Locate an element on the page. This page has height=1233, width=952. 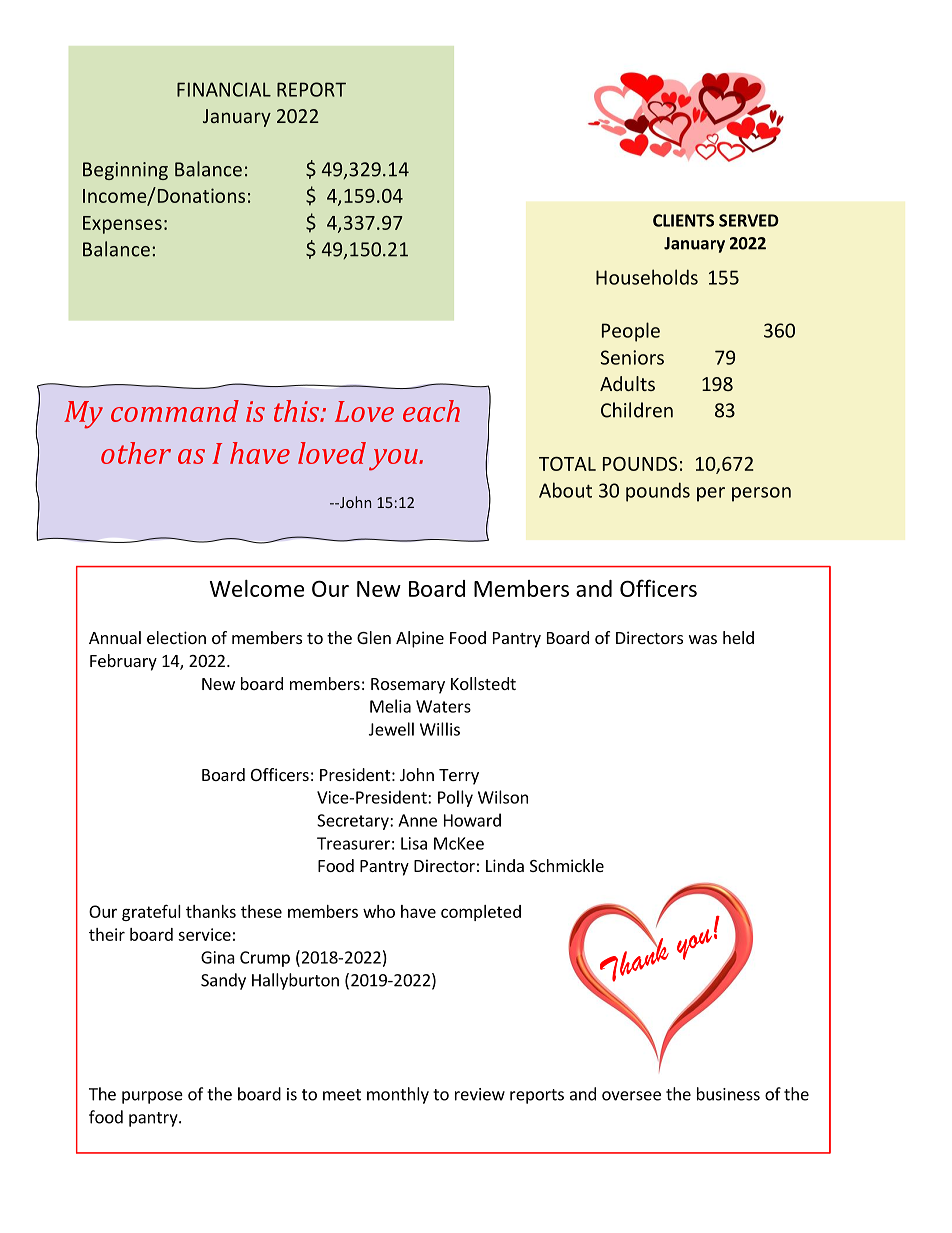
Alpine is located at coordinates (420, 639).
